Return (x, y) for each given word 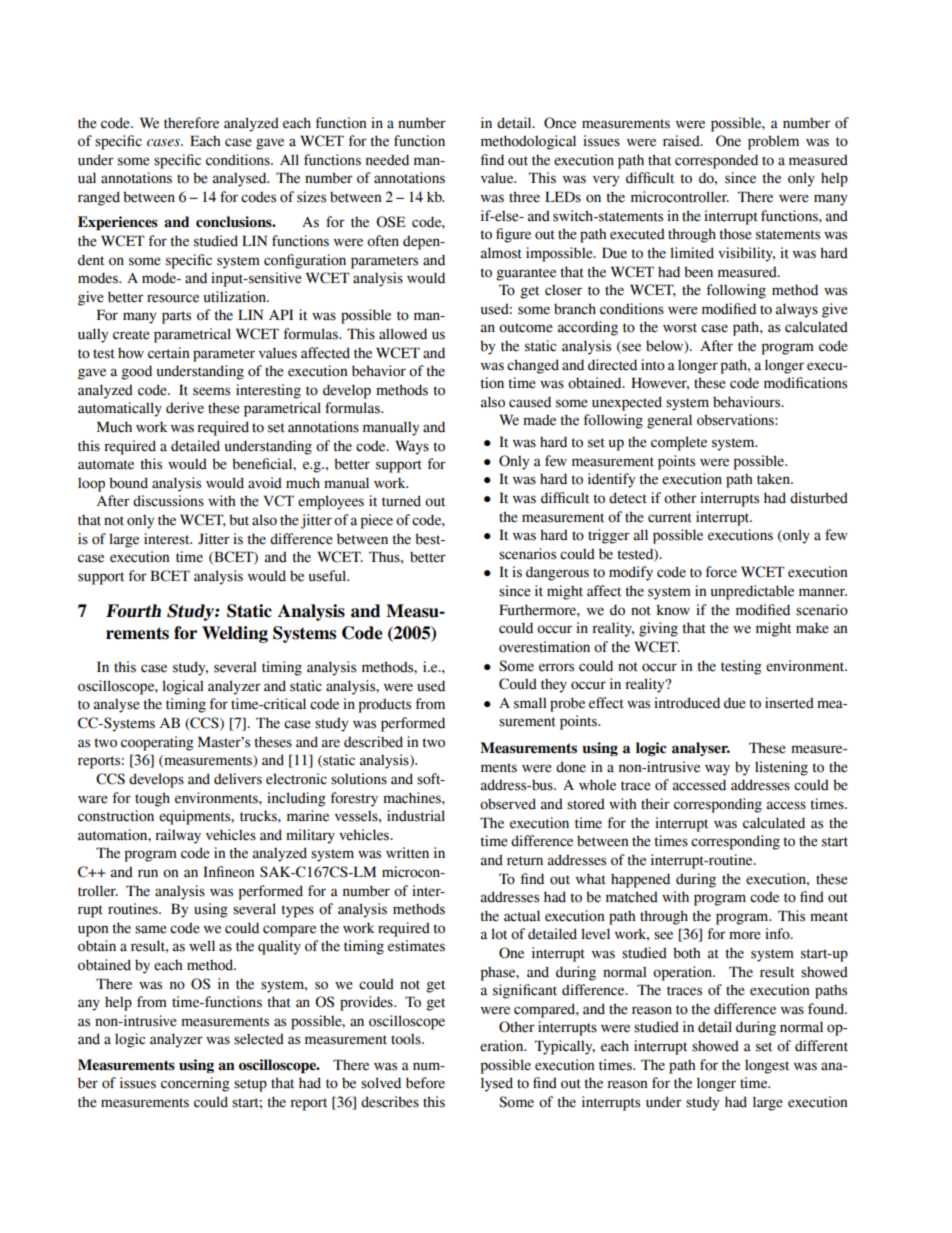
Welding (235, 634)
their (655, 804)
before (425, 1083)
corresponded (716, 161)
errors (556, 667)
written (407, 853)
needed (387, 160)
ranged (99, 198)
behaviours (748, 402)
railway (178, 836)
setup (250, 1085)
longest (767, 1067)
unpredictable (752, 592)
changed (533, 366)
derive (185, 408)
